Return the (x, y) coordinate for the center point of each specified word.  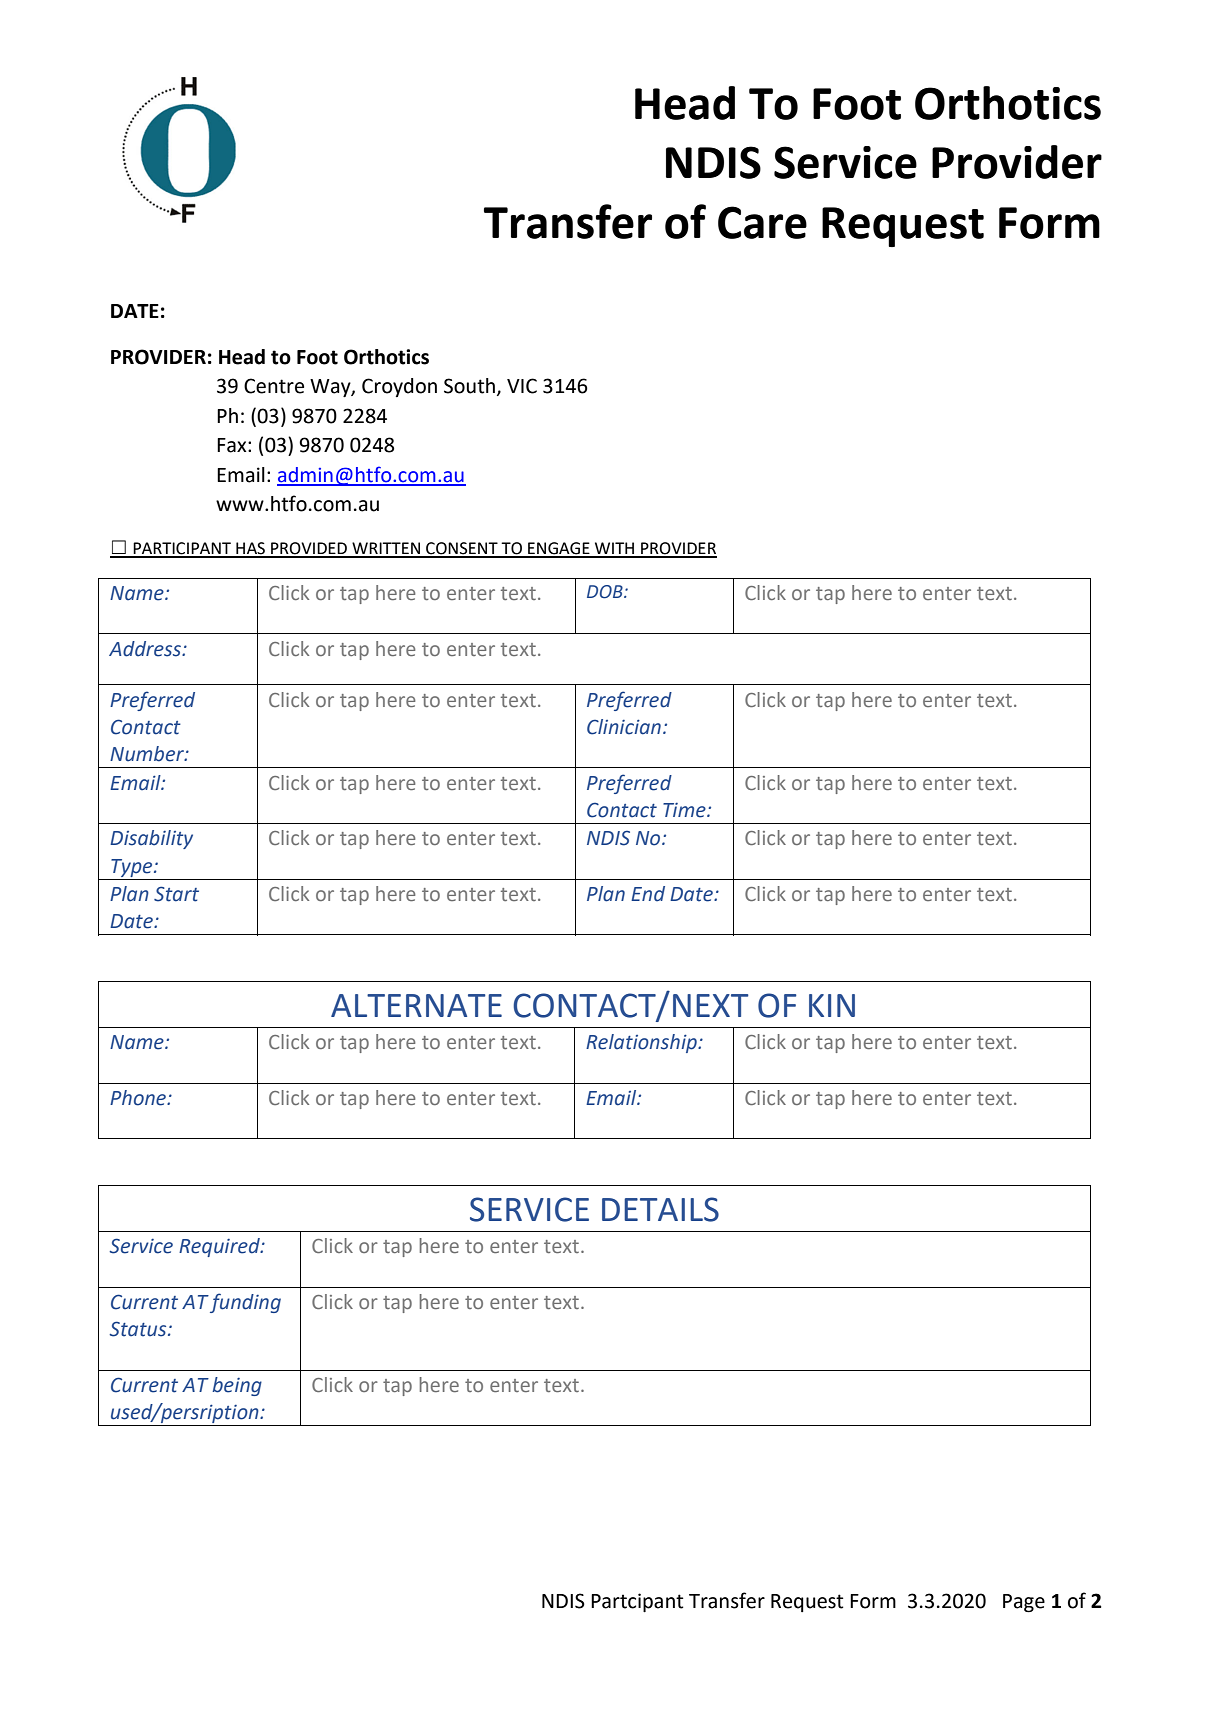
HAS (251, 549)
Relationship (642, 1043)
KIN (832, 1005)
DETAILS (660, 1209)
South (469, 386)
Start (176, 894)
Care (762, 222)
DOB (606, 592)
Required (220, 1247)
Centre (274, 386)
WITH (615, 549)
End (648, 894)
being (237, 1386)
